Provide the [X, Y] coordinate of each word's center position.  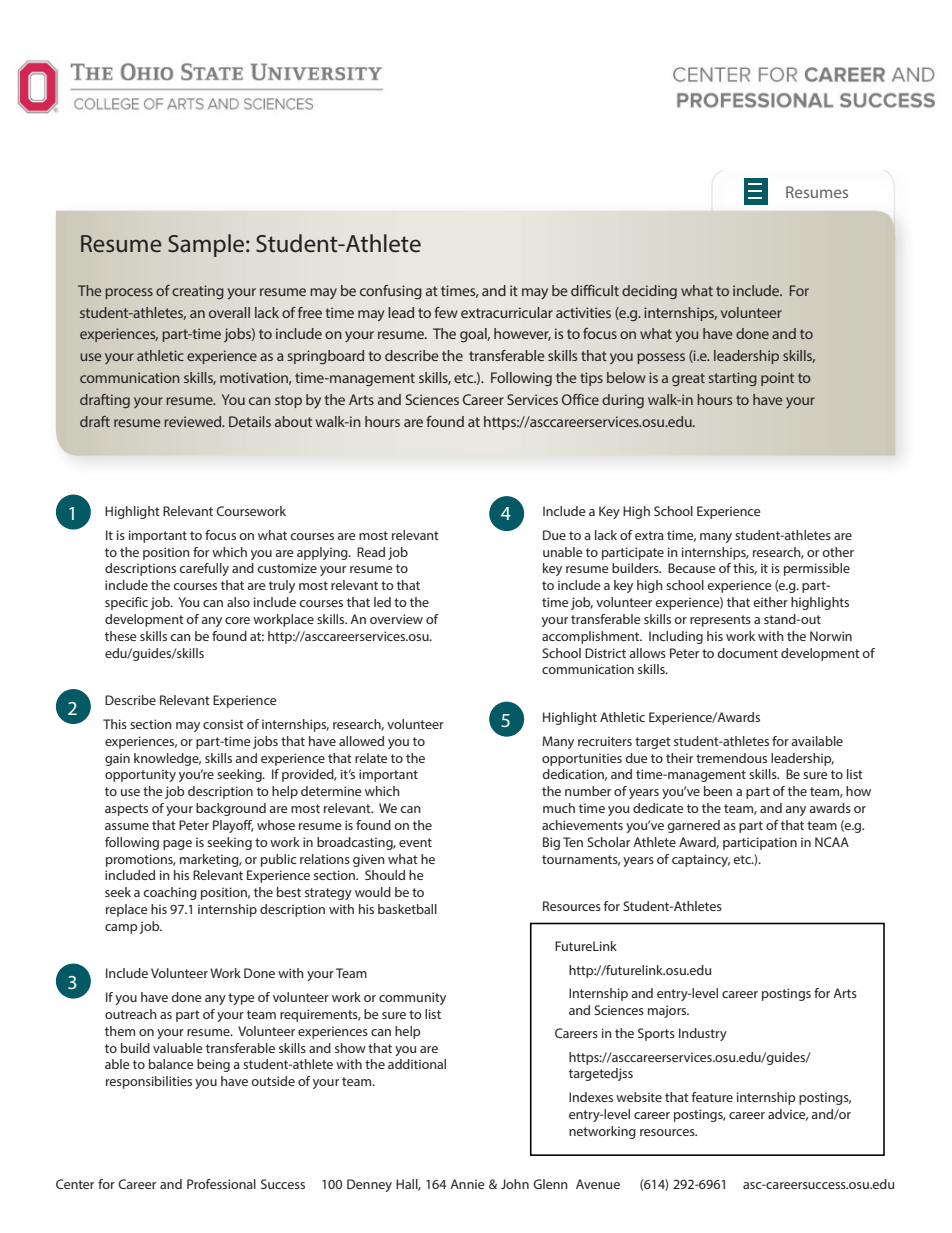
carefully [204, 569]
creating [198, 292]
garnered [693, 826]
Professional [221, 1184]
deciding [649, 292]
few [446, 312]
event [415, 842]
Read [371, 552]
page [177, 845]
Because [692, 568]
